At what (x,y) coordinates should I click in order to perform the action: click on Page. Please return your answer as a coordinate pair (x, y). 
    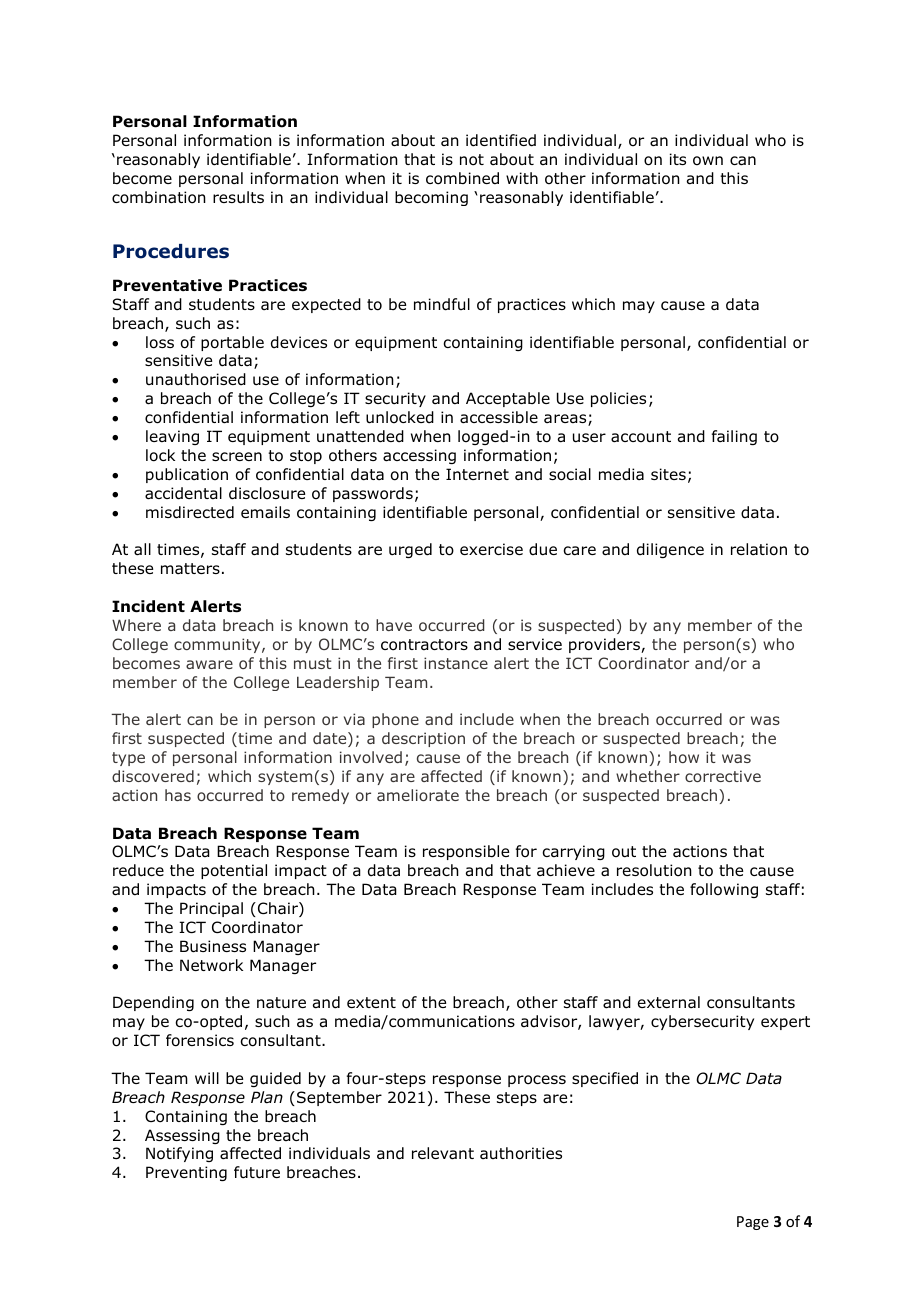
    Looking at the image, I should click on (753, 1223).
